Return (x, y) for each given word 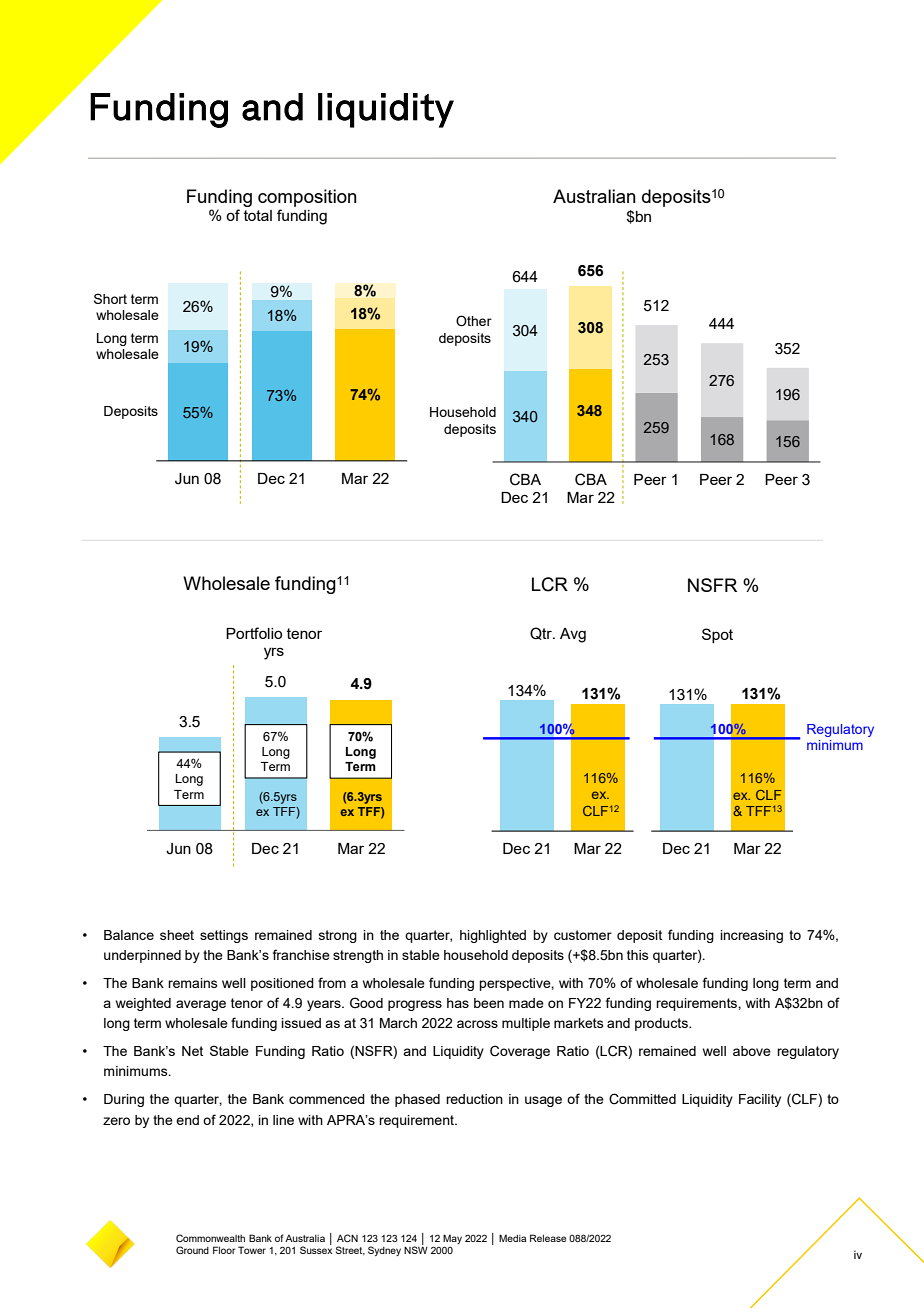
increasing (751, 936)
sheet (177, 935)
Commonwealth (210, 1238)
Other (474, 321)
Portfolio (254, 633)
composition (307, 198)
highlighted (493, 936)
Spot (717, 635)
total (258, 215)
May (452, 1239)
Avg (573, 635)
